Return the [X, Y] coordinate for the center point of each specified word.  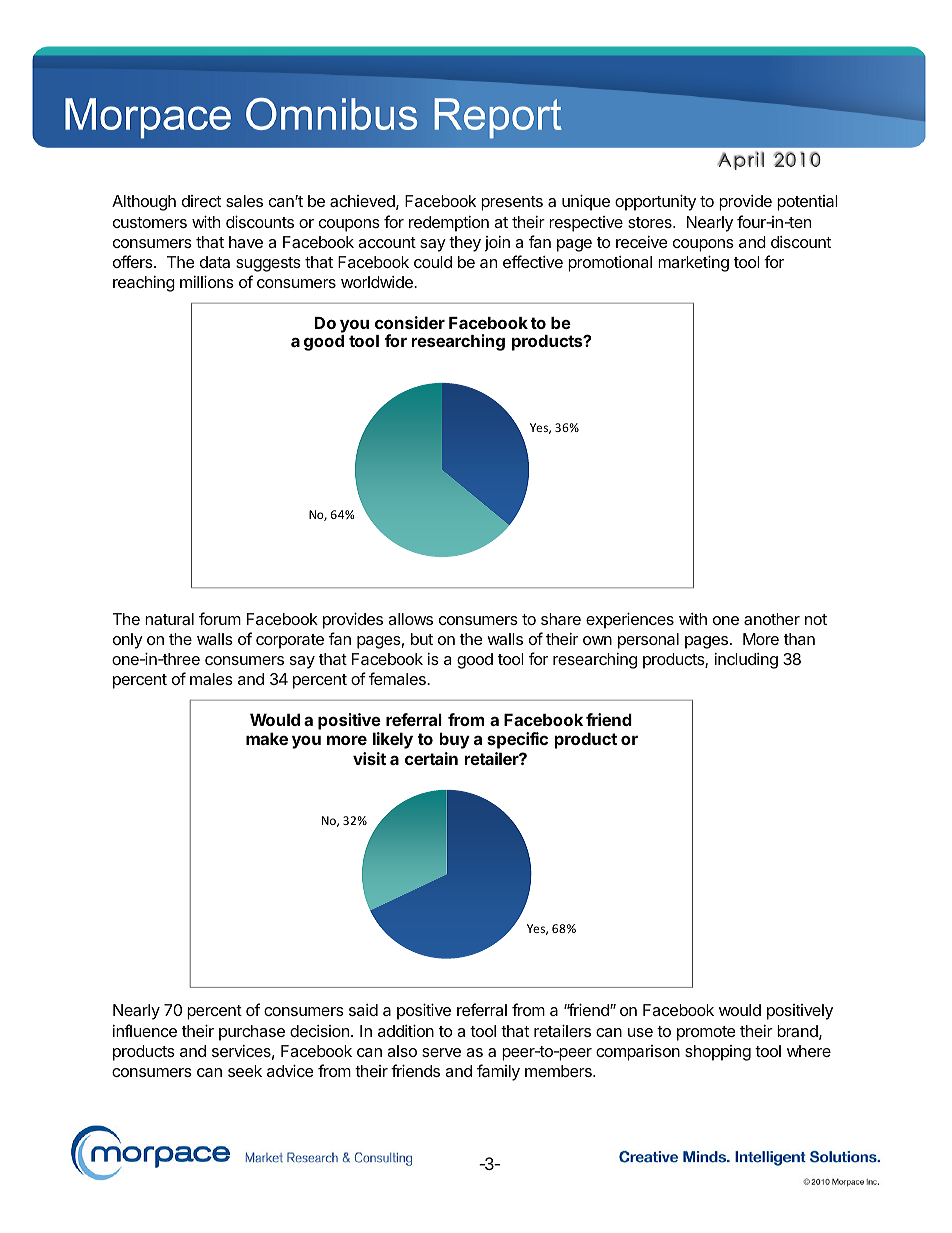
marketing [693, 263]
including [746, 661]
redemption [449, 224]
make [267, 738]
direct [201, 201]
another [772, 619]
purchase [252, 1033]
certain [431, 758]
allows [410, 619]
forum [220, 618]
